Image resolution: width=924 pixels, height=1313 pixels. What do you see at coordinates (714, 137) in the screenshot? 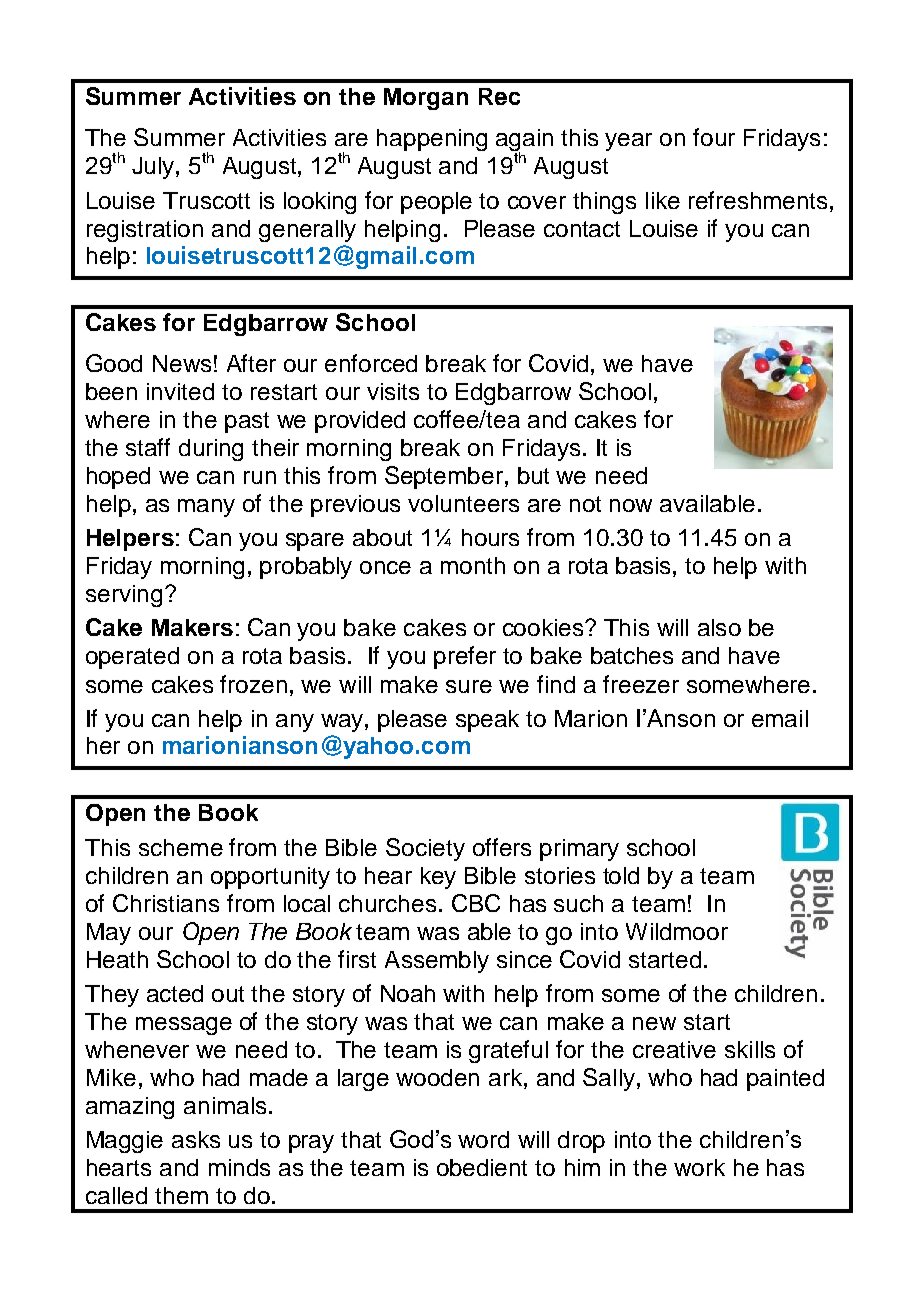
I see `four` at bounding box center [714, 137].
